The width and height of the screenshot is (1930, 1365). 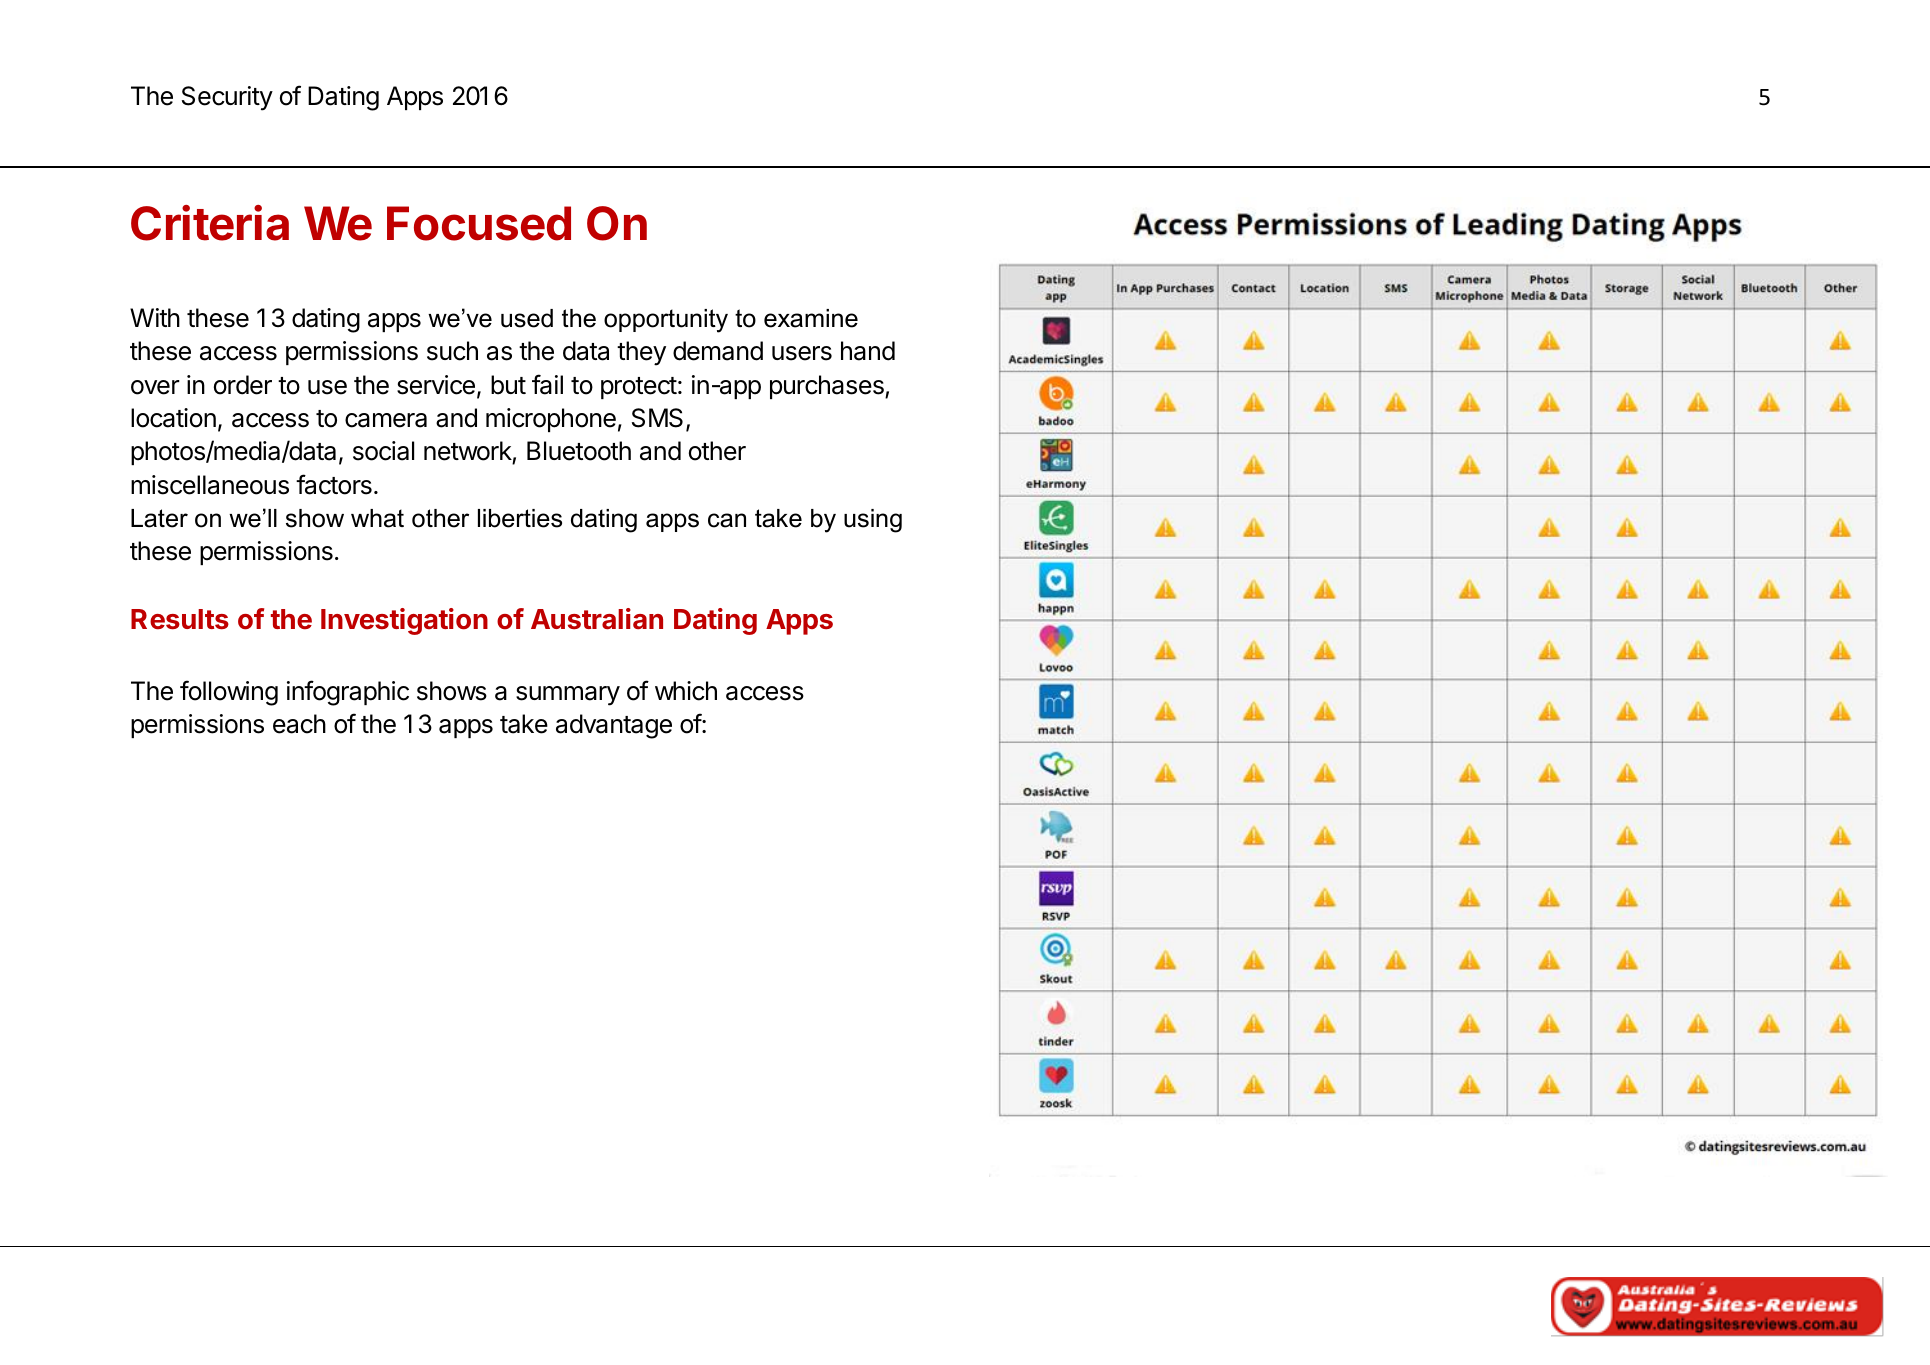 I want to click on can, so click(x=727, y=520).
